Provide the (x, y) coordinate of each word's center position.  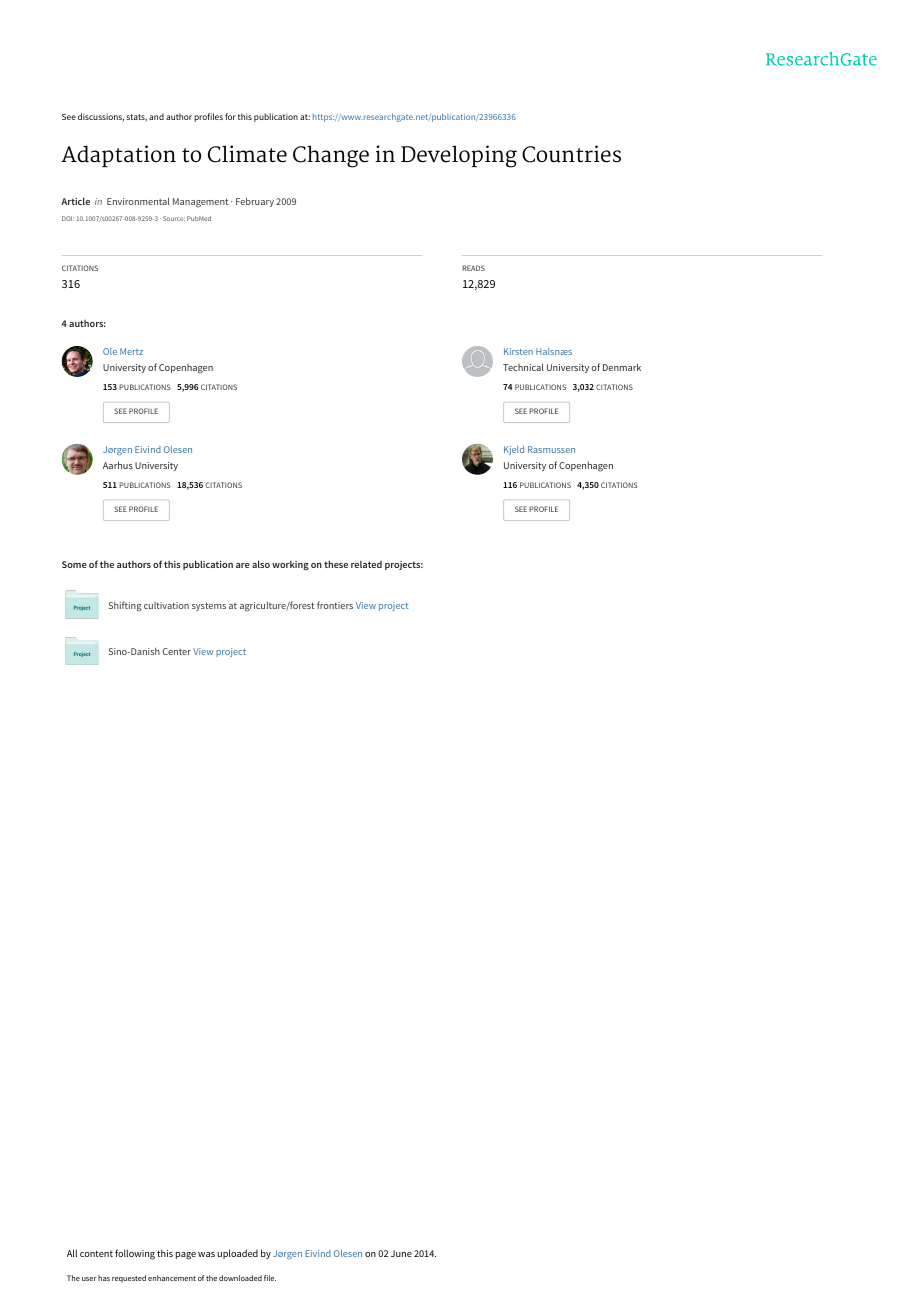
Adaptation (118, 156)
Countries (571, 154)
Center (177, 651)
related (366, 564)
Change (331, 156)
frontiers (335, 605)
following (135, 1254)
